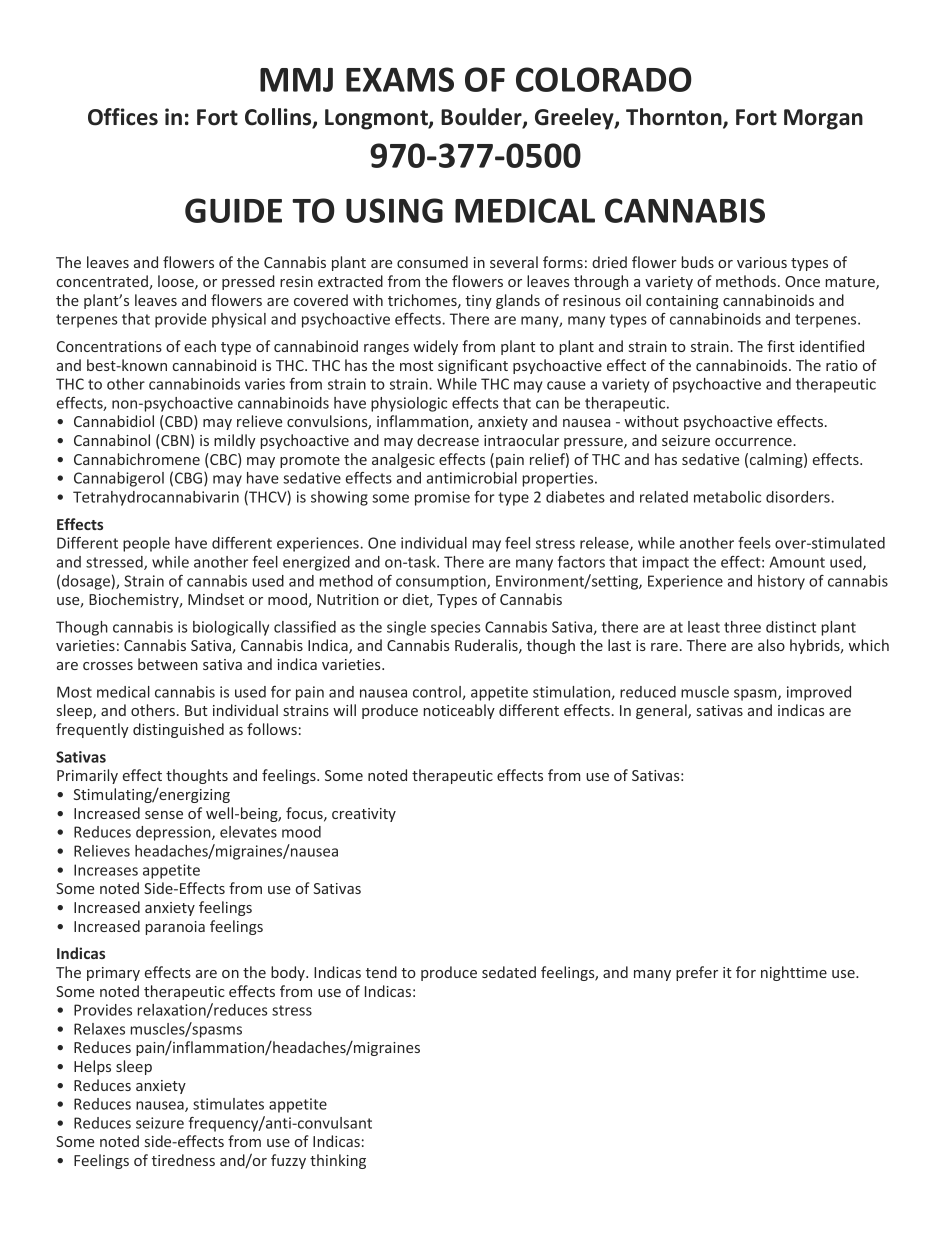 The width and height of the screenshot is (952, 1233). What do you see at coordinates (455, 628) in the screenshot?
I see `species` at bounding box center [455, 628].
